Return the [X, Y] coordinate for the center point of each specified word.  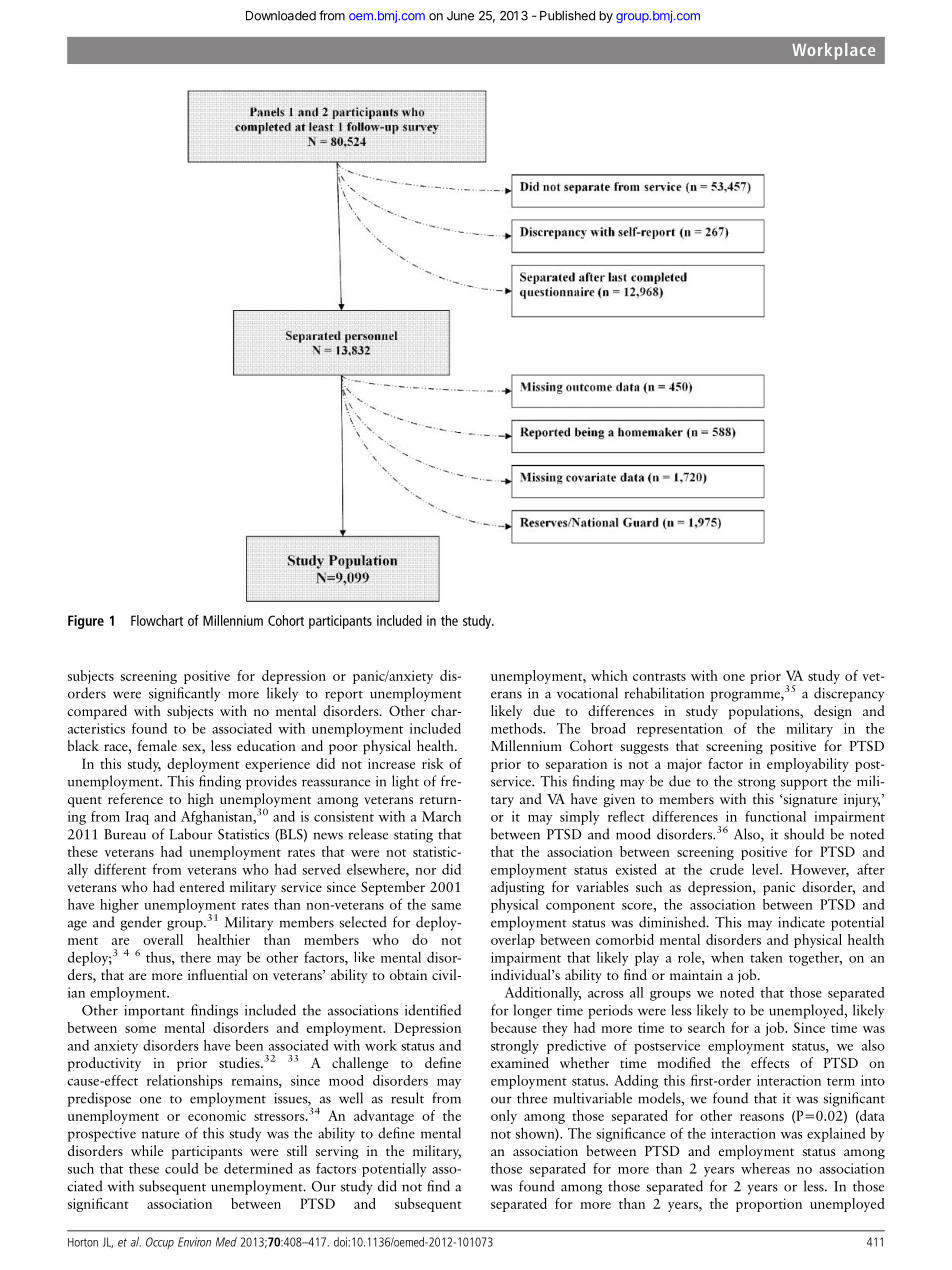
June [460, 16]
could [181, 1168]
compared [97, 712]
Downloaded [281, 16]
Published [567, 15]
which [609, 675]
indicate [801, 922]
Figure [86, 622]
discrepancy [849, 694]
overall [163, 939]
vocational [587, 693]
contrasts [659, 677]
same [446, 906]
